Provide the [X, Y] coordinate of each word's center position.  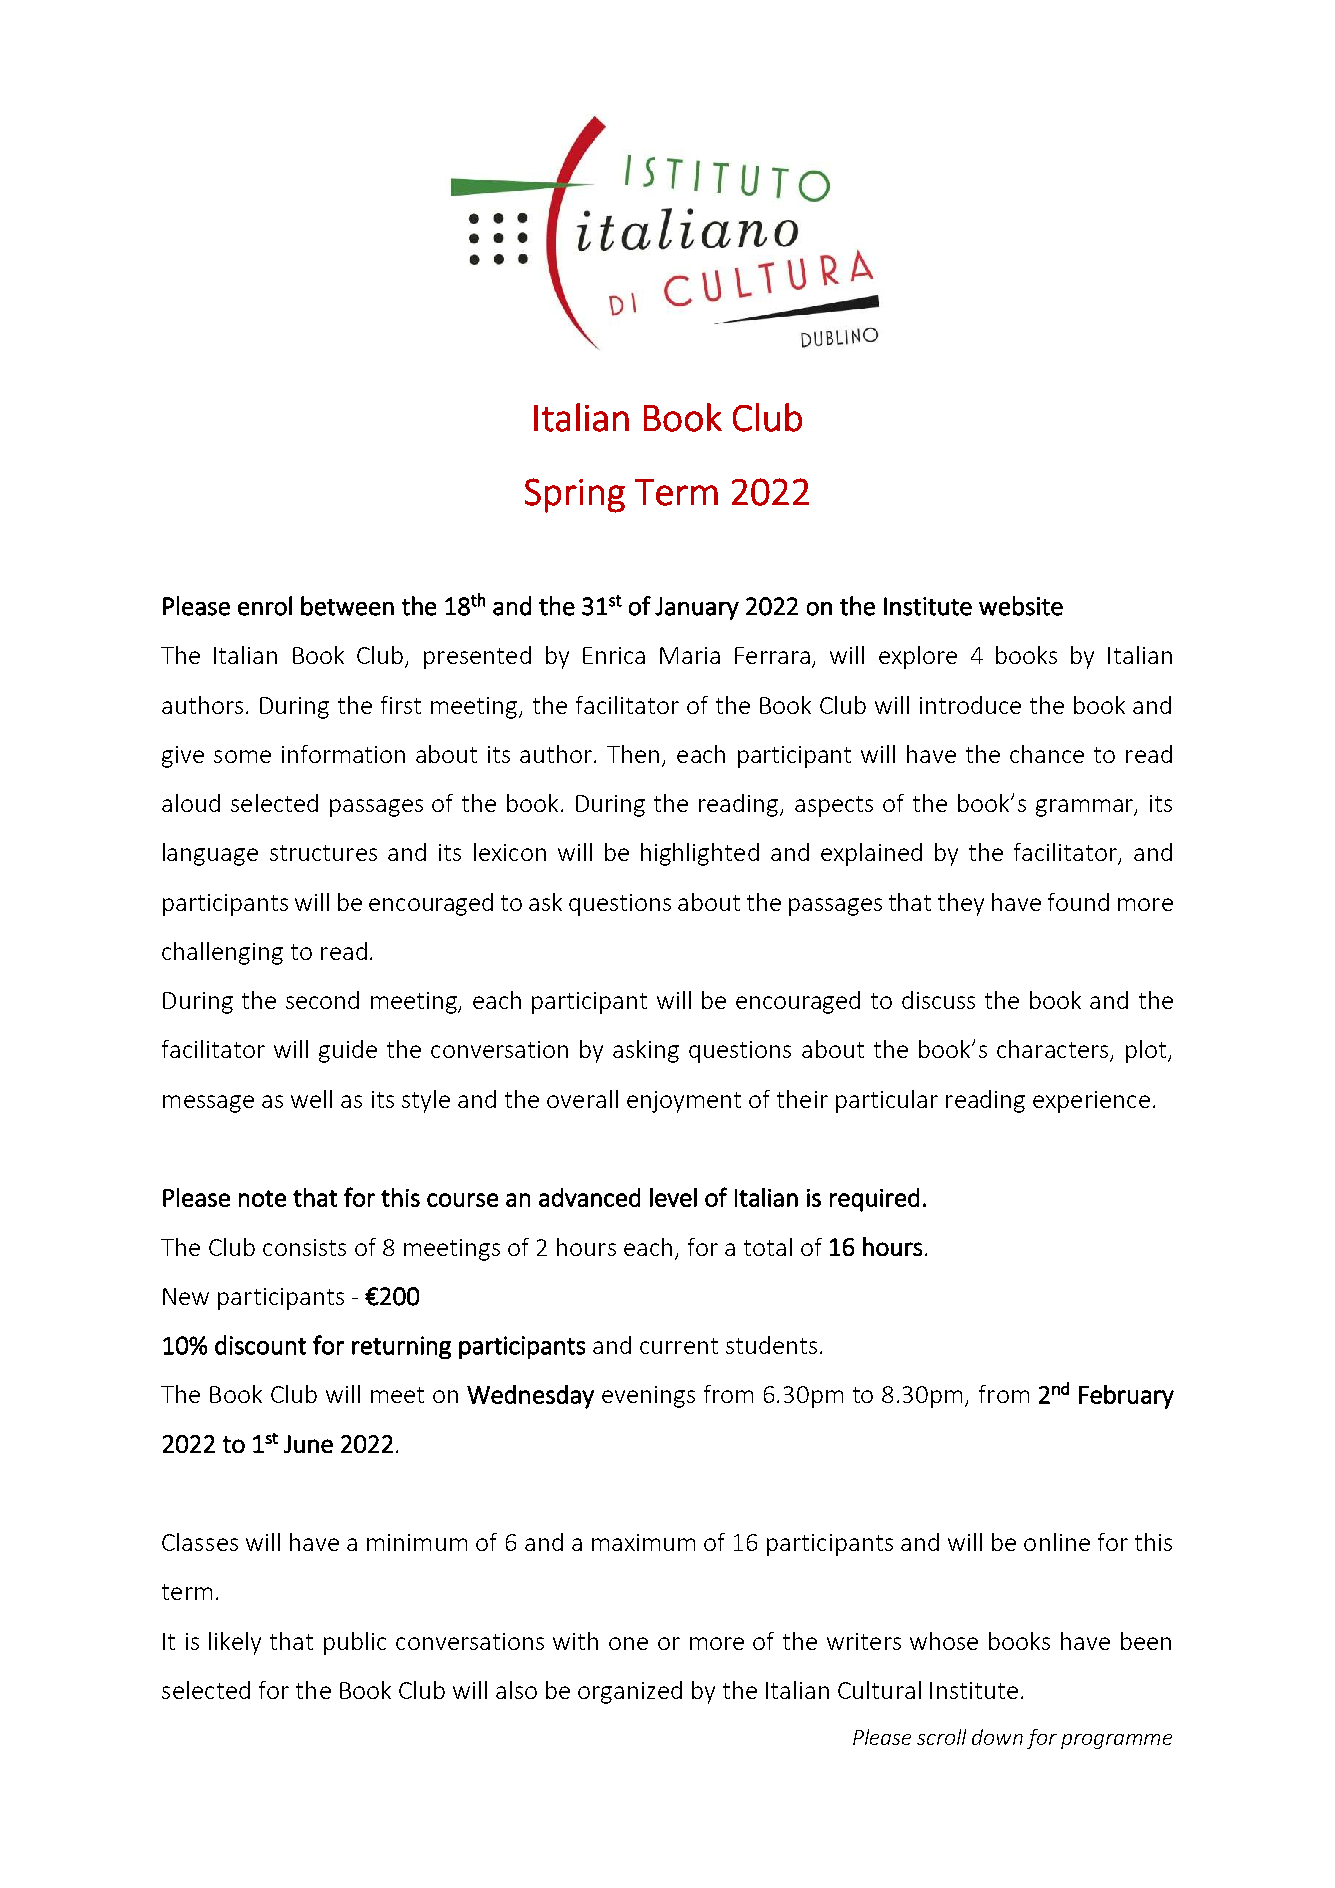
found [1078, 902]
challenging [222, 953]
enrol [265, 606]
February [1126, 1397]
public [355, 1643]
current [679, 1346]
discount [260, 1345]
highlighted [700, 854]
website [1021, 606]
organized [630, 1692]
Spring [575, 495]
